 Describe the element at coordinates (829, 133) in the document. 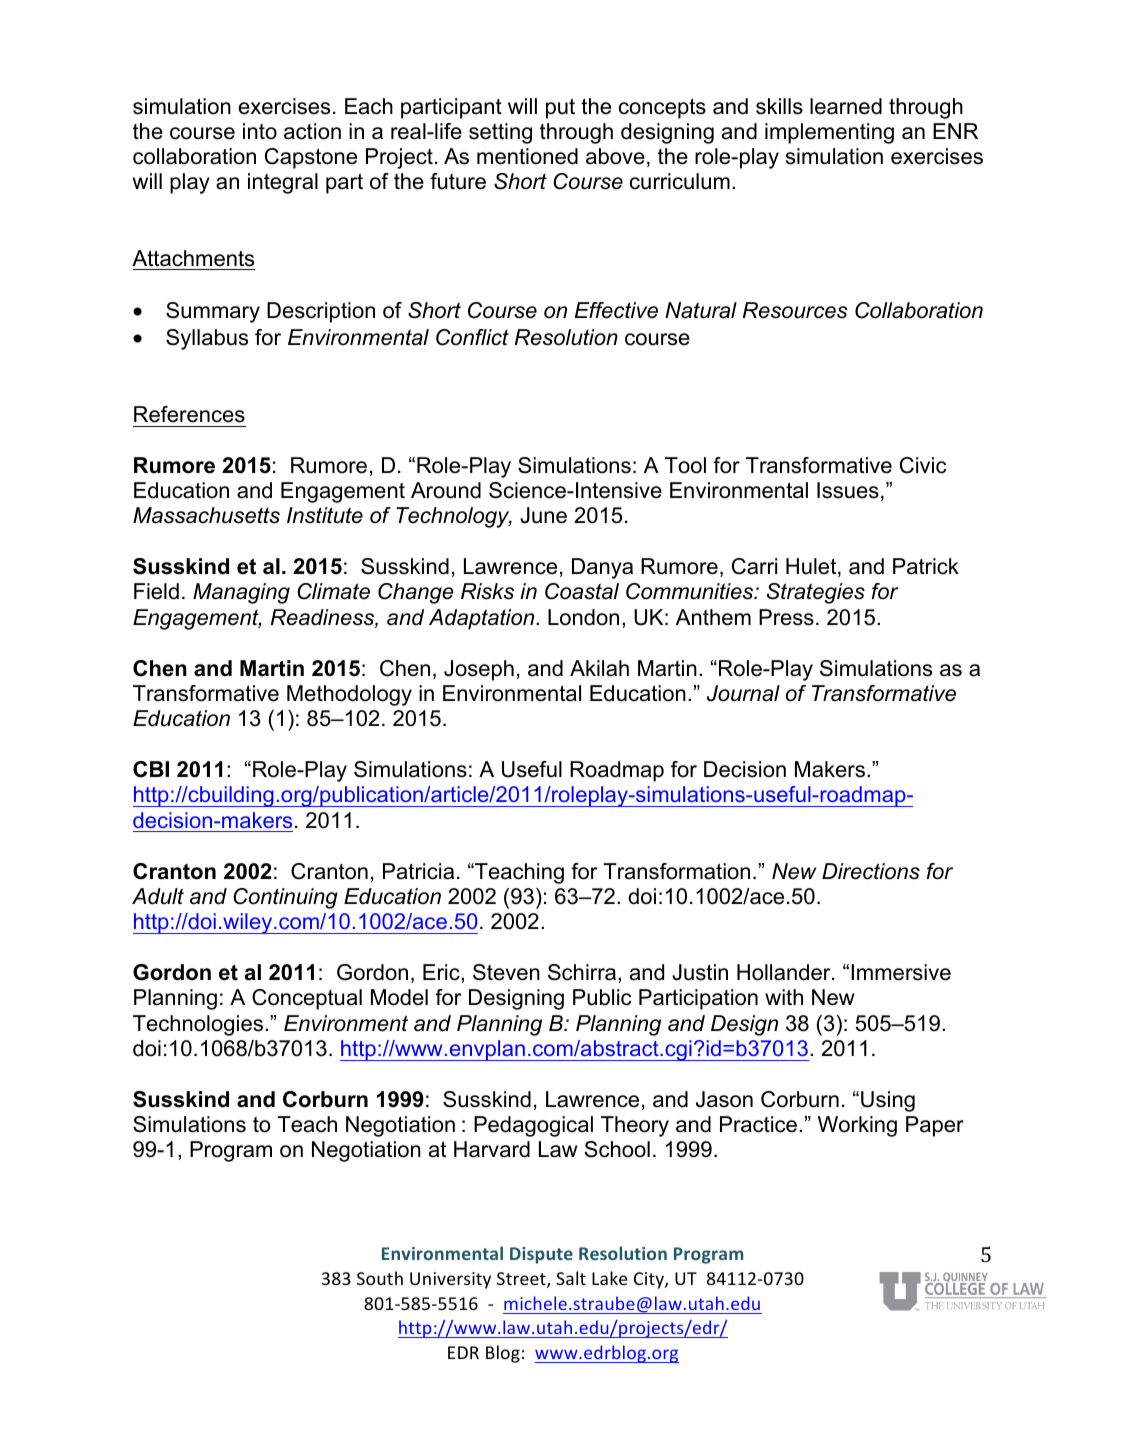

I see `implementing` at that location.
